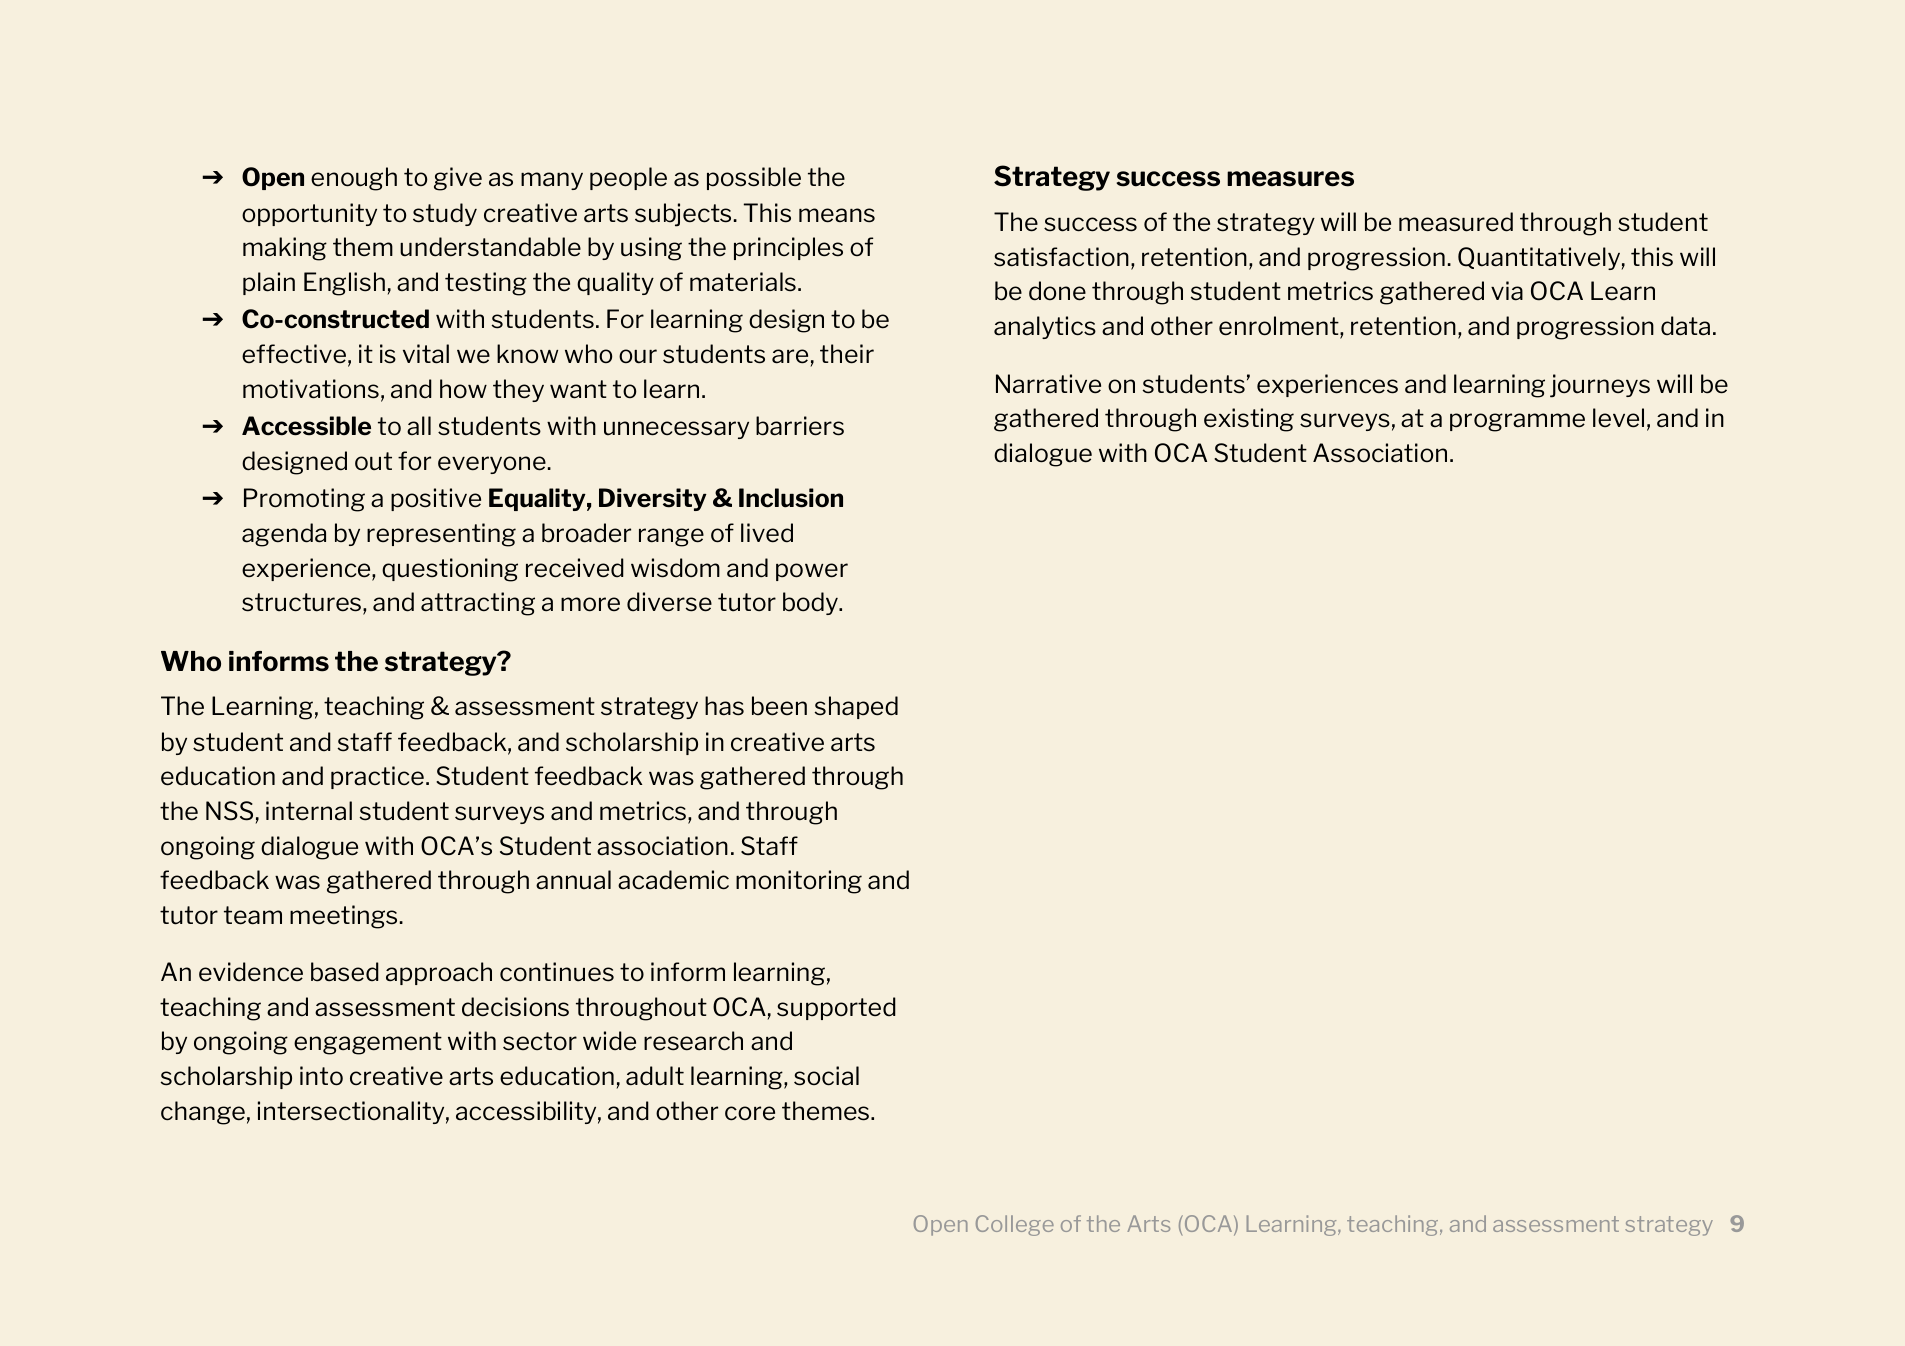 Image resolution: width=1905 pixels, height=1346 pixels. I want to click on means, so click(837, 215).
